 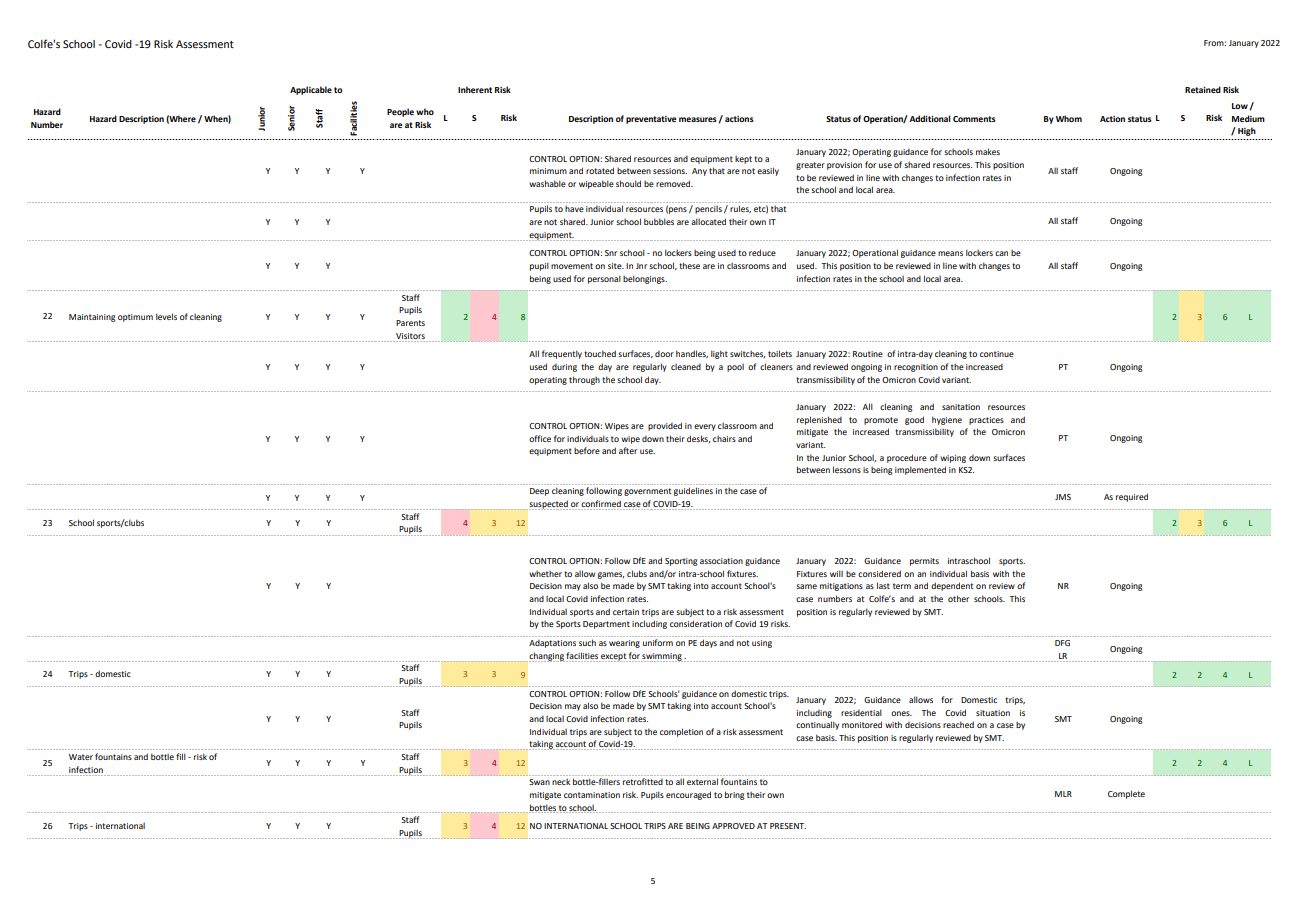 I want to click on required, so click(x=1132, y=497).
